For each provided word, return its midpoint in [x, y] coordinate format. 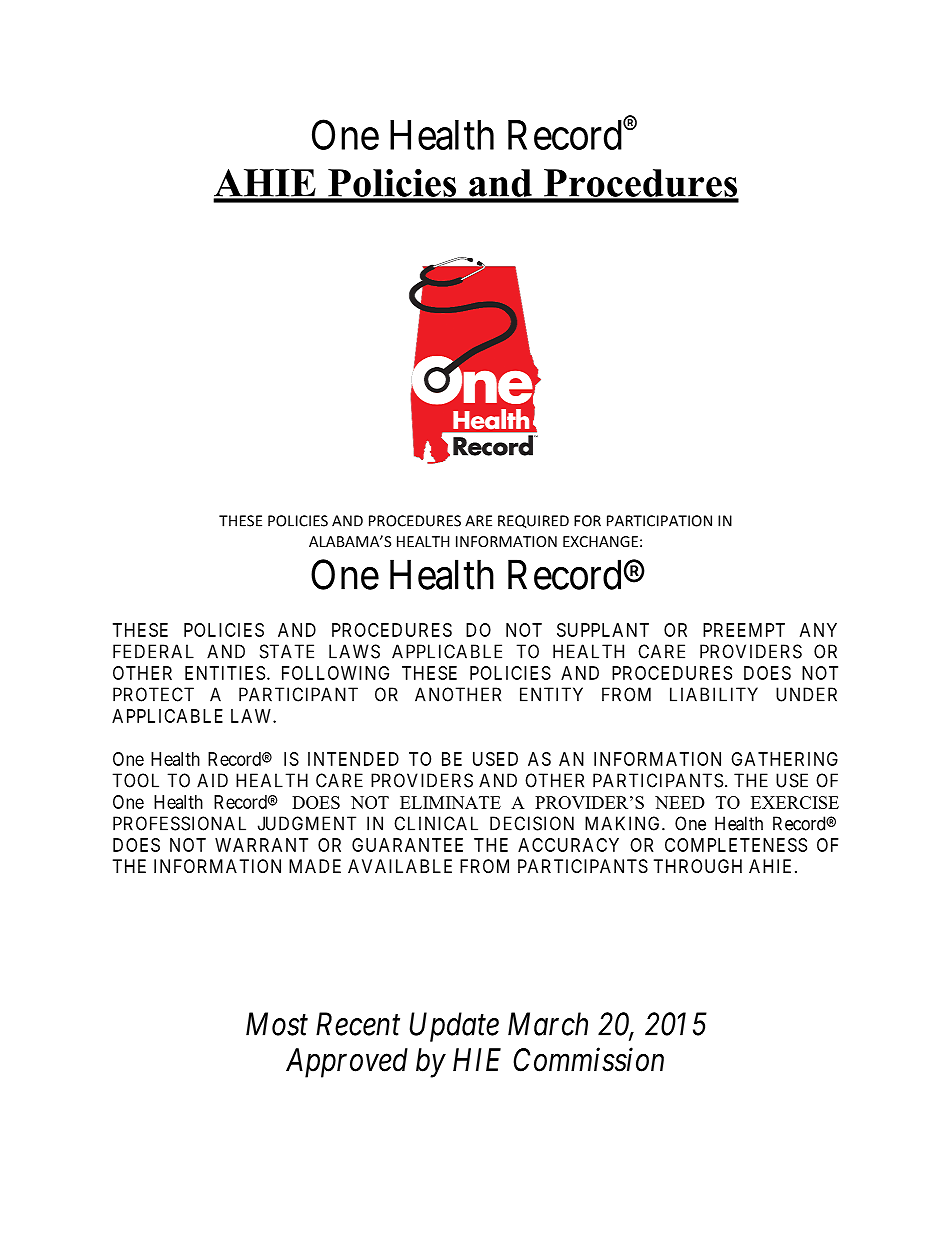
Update [454, 1027]
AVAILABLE [400, 866]
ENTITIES [225, 673]
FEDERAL [153, 651]
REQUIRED [533, 521]
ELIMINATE [450, 802]
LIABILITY [714, 694]
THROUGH [698, 866]
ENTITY [551, 694]
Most [277, 1024]
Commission [588, 1060]
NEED [680, 802]
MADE [315, 866]
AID [212, 780]
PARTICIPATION [659, 521]
